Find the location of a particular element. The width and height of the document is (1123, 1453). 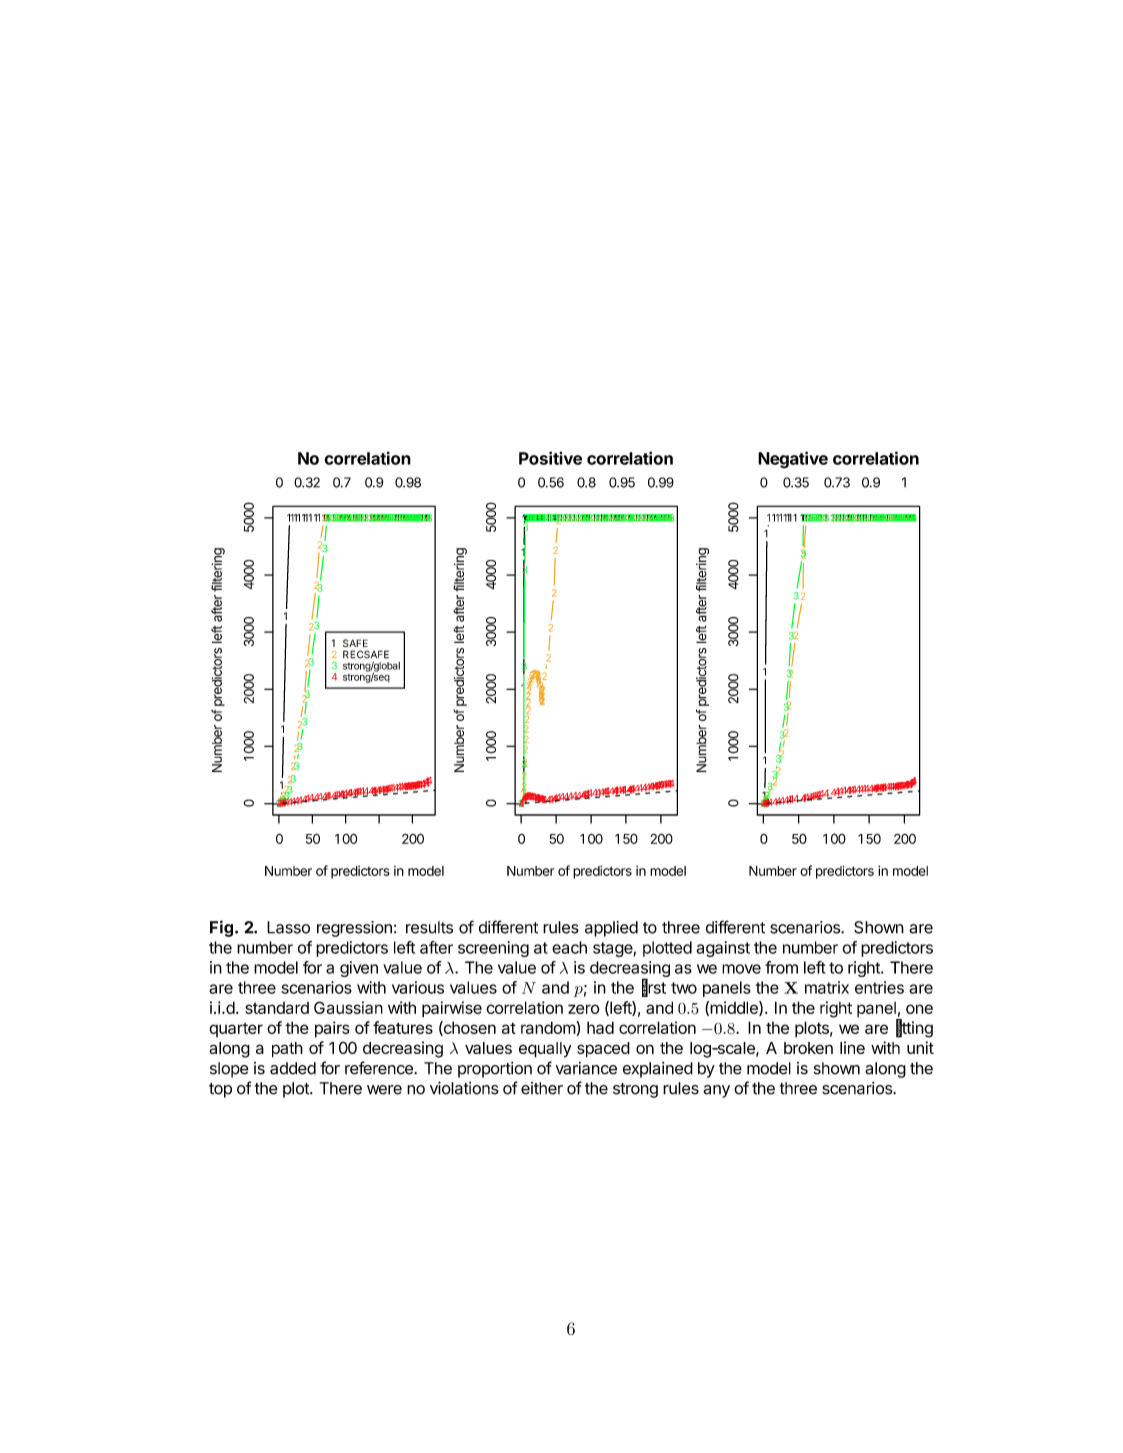

applied is located at coordinates (611, 929).
